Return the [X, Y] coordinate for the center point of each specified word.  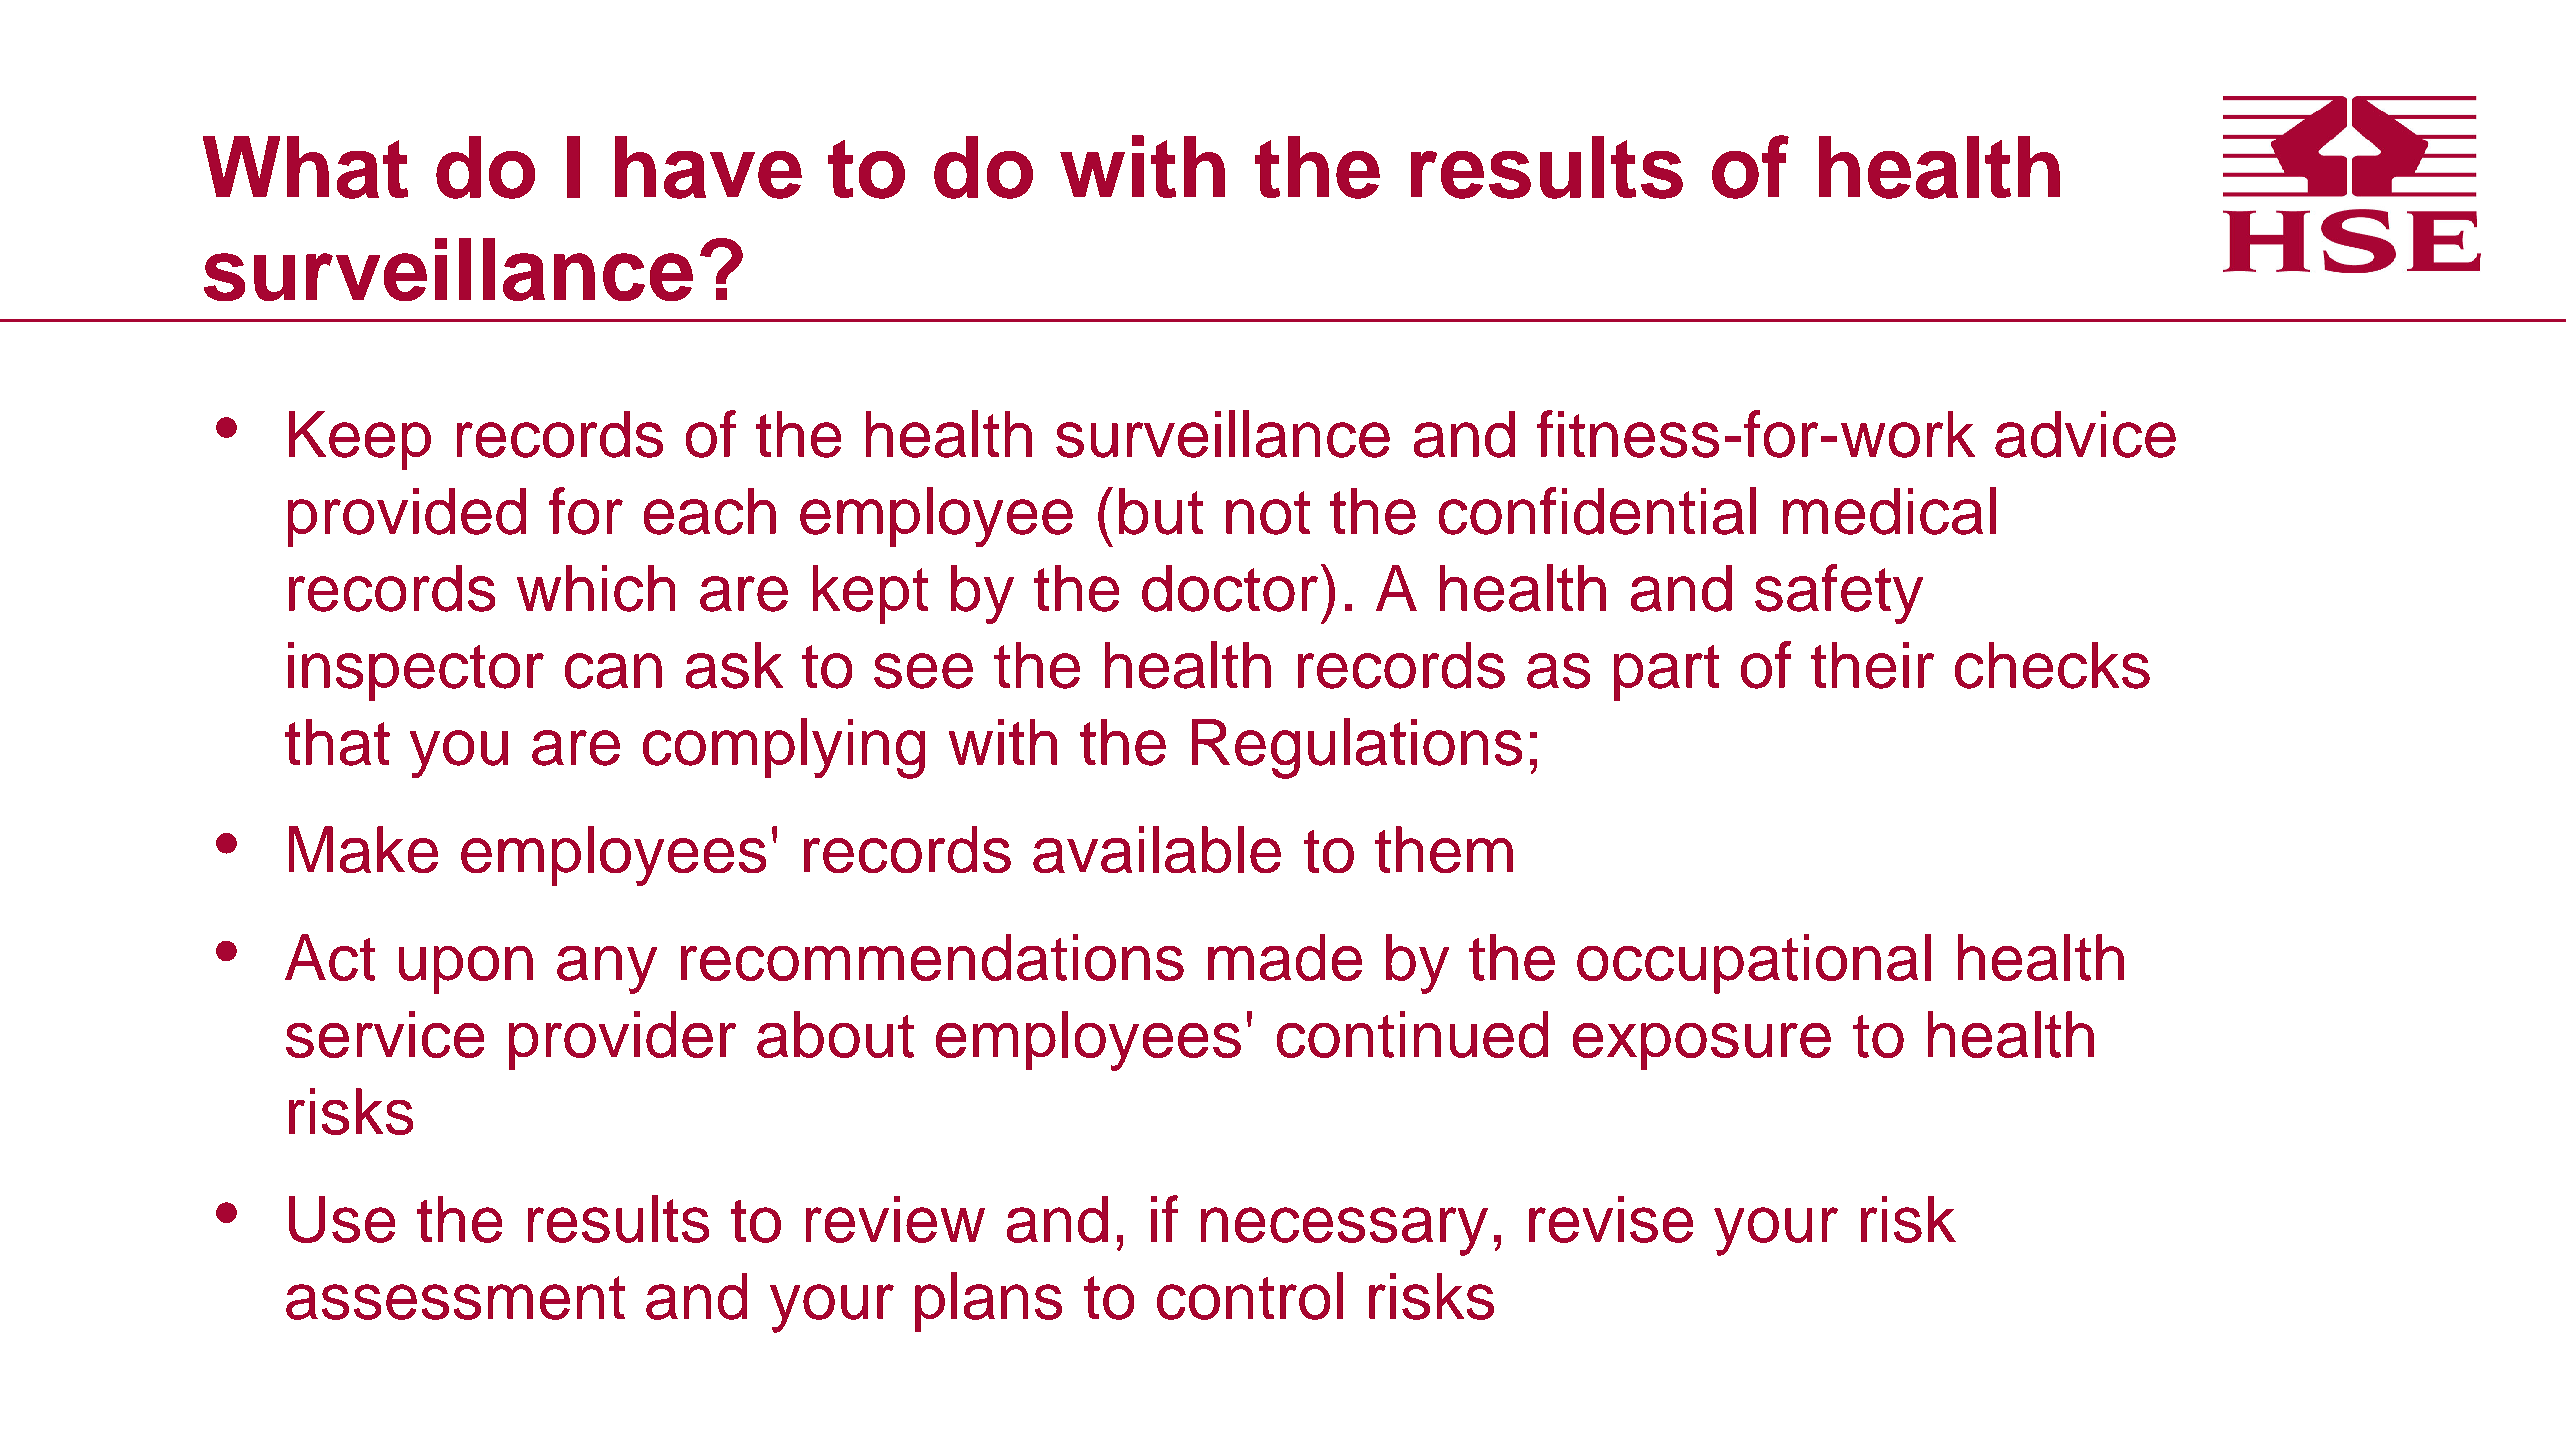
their [1872, 665]
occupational [1754, 964]
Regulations [1357, 748]
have [708, 167]
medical [1889, 511]
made [1285, 957]
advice [2085, 434]
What [305, 167]
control [1250, 1296]
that [337, 742]
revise [1611, 1219]
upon [466, 970]
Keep [360, 440]
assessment [455, 1298]
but [1161, 511]
